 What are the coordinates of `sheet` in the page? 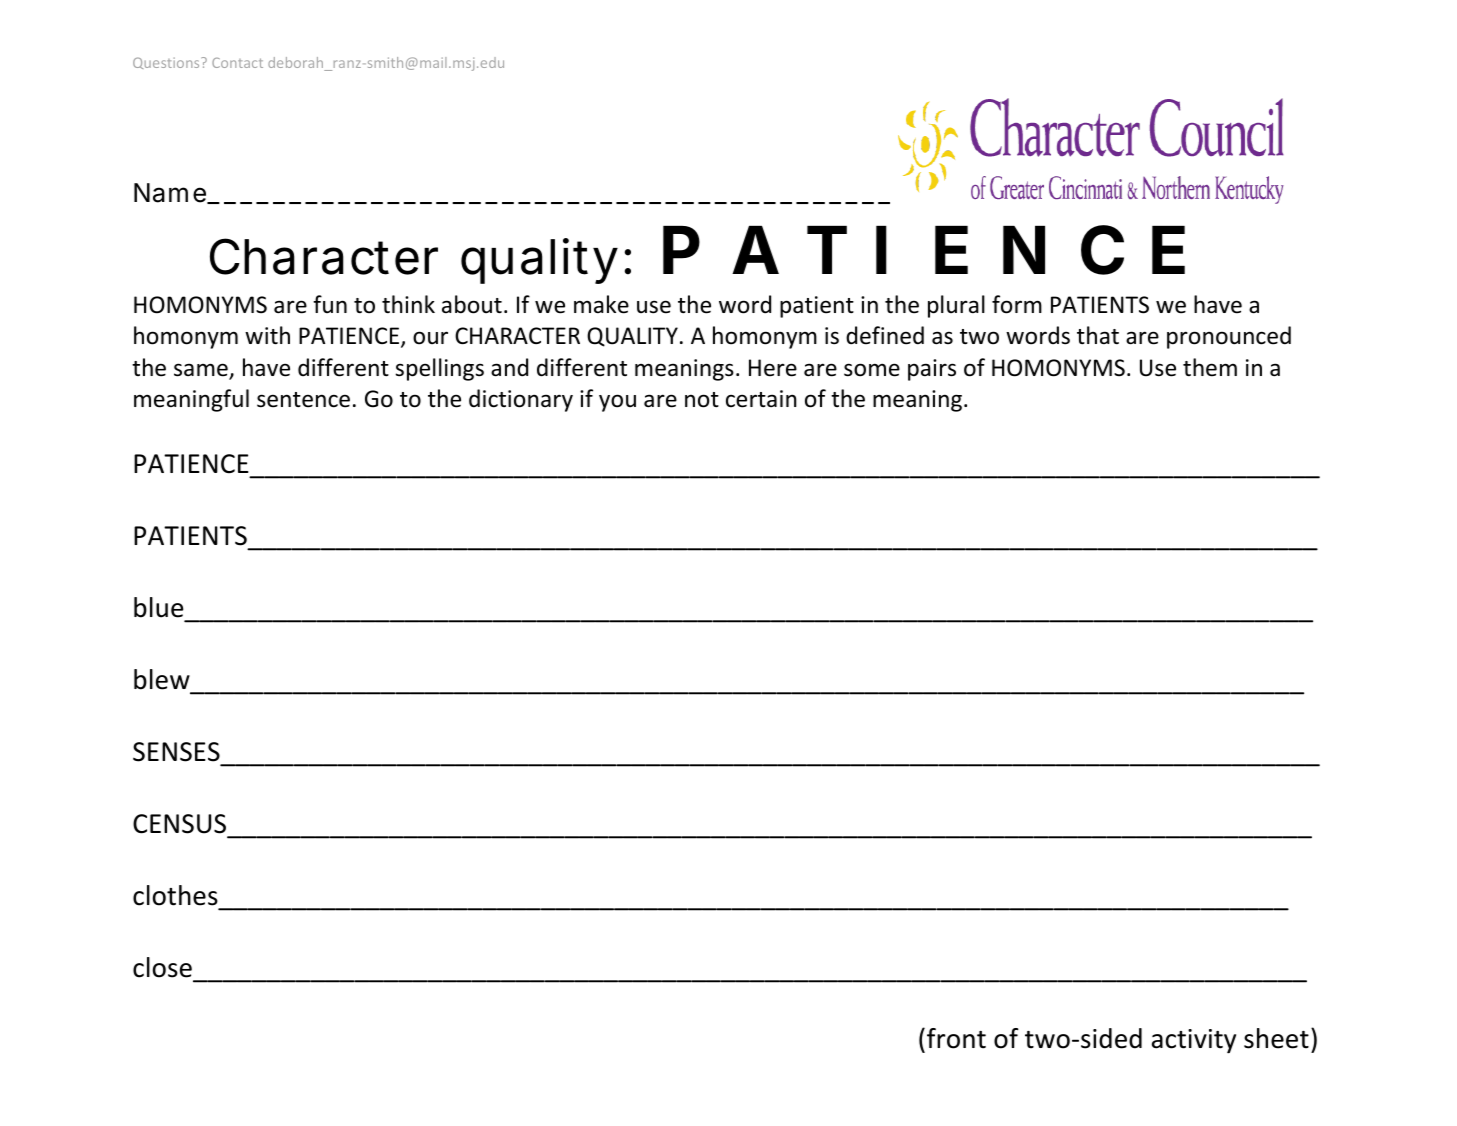 It's located at (1276, 1038).
